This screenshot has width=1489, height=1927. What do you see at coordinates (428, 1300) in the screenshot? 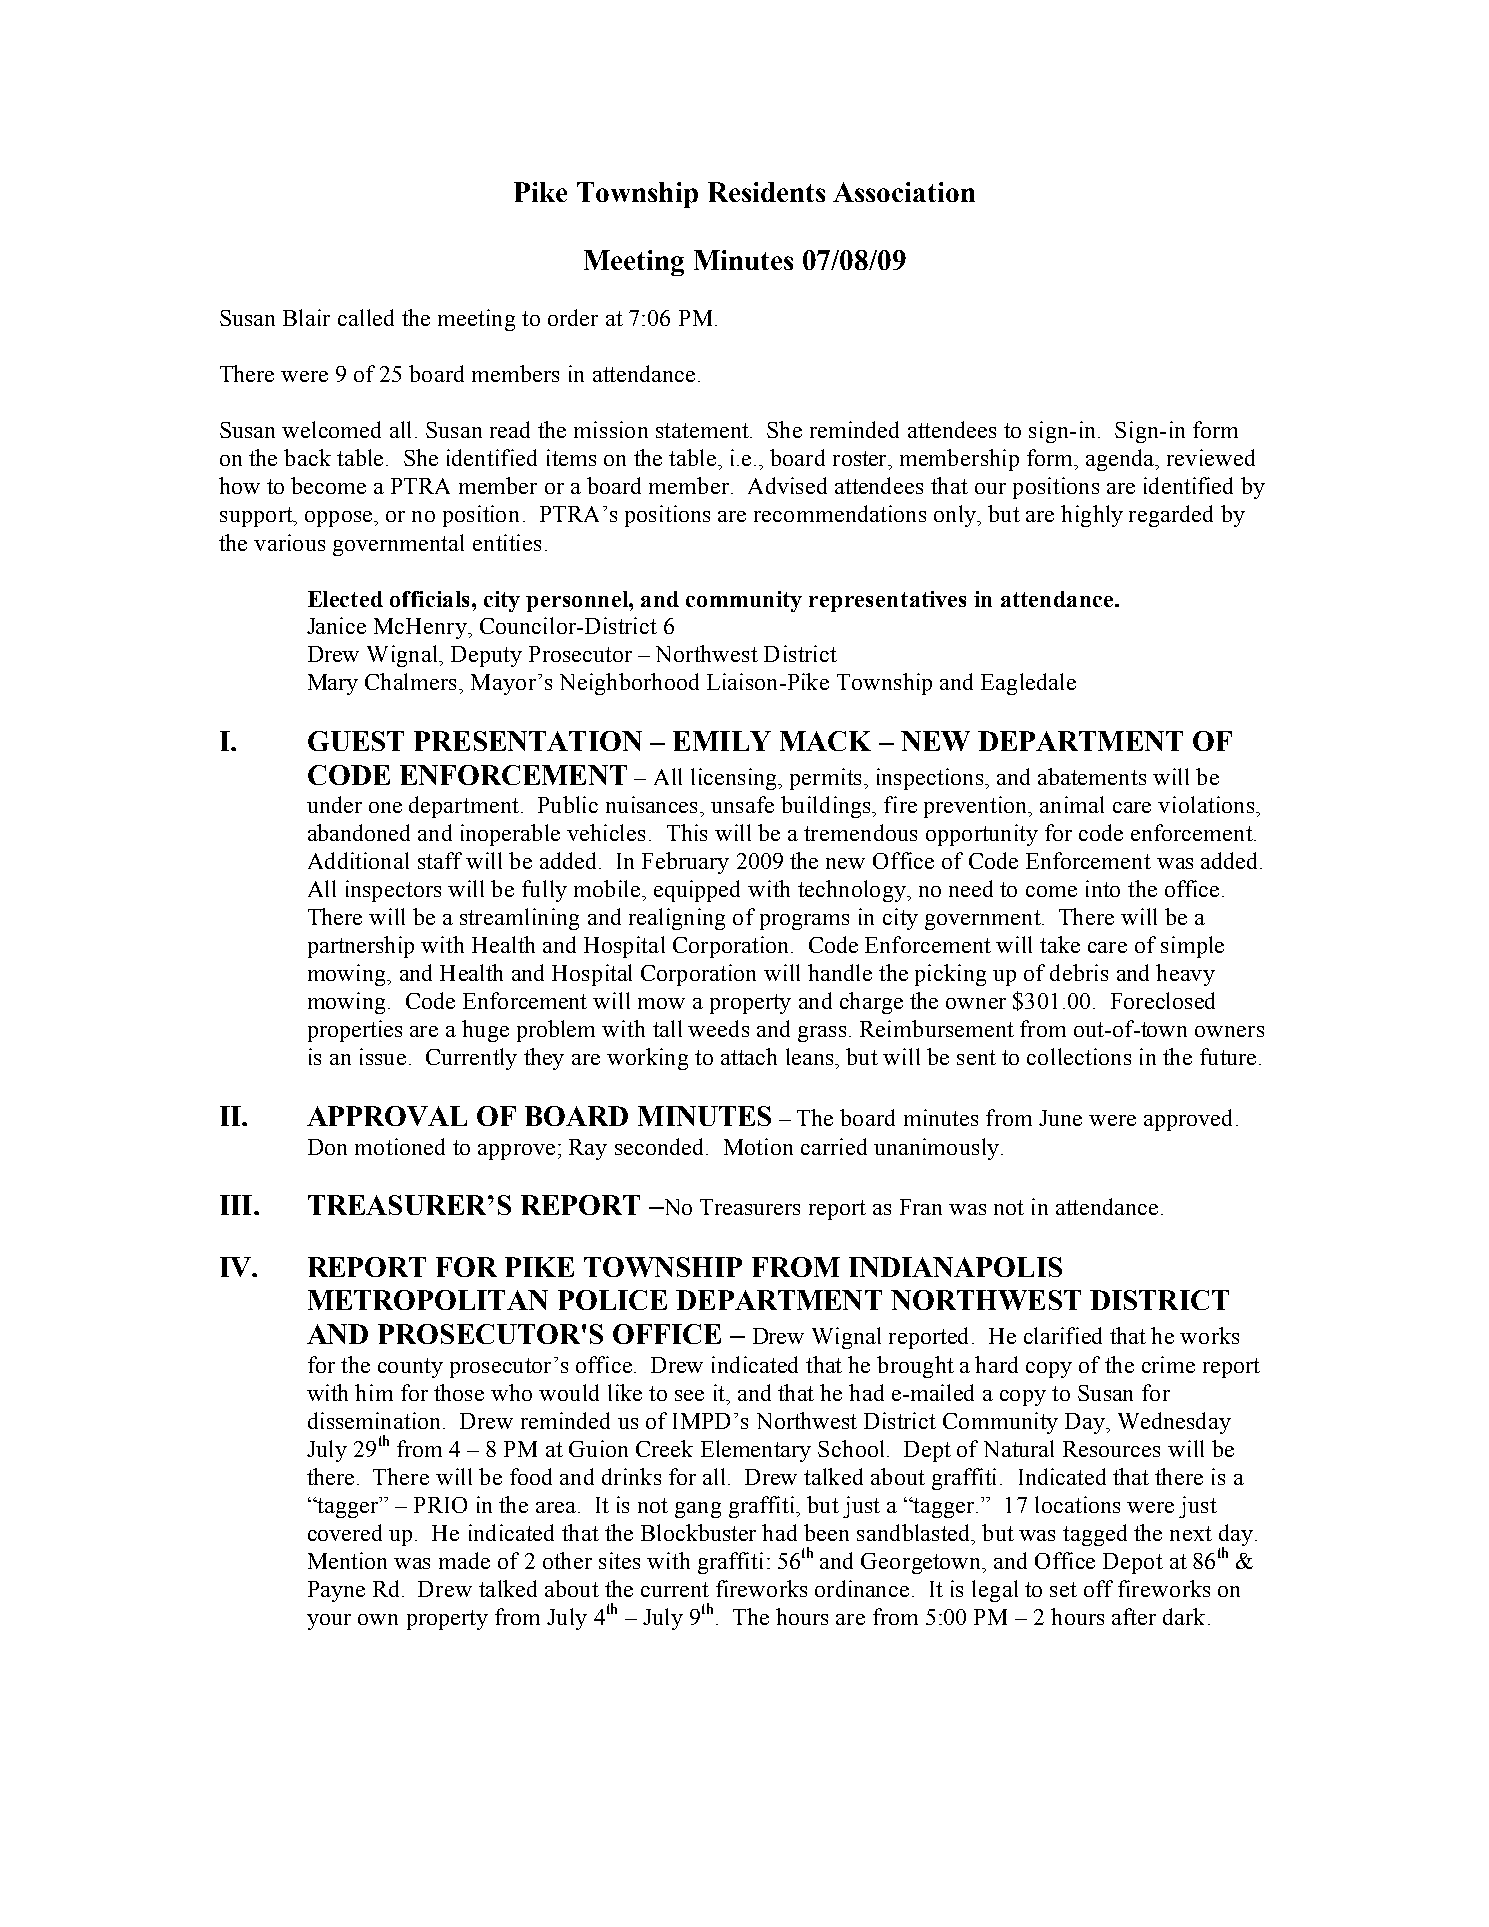
I see `METROPOLITAN` at bounding box center [428, 1300].
